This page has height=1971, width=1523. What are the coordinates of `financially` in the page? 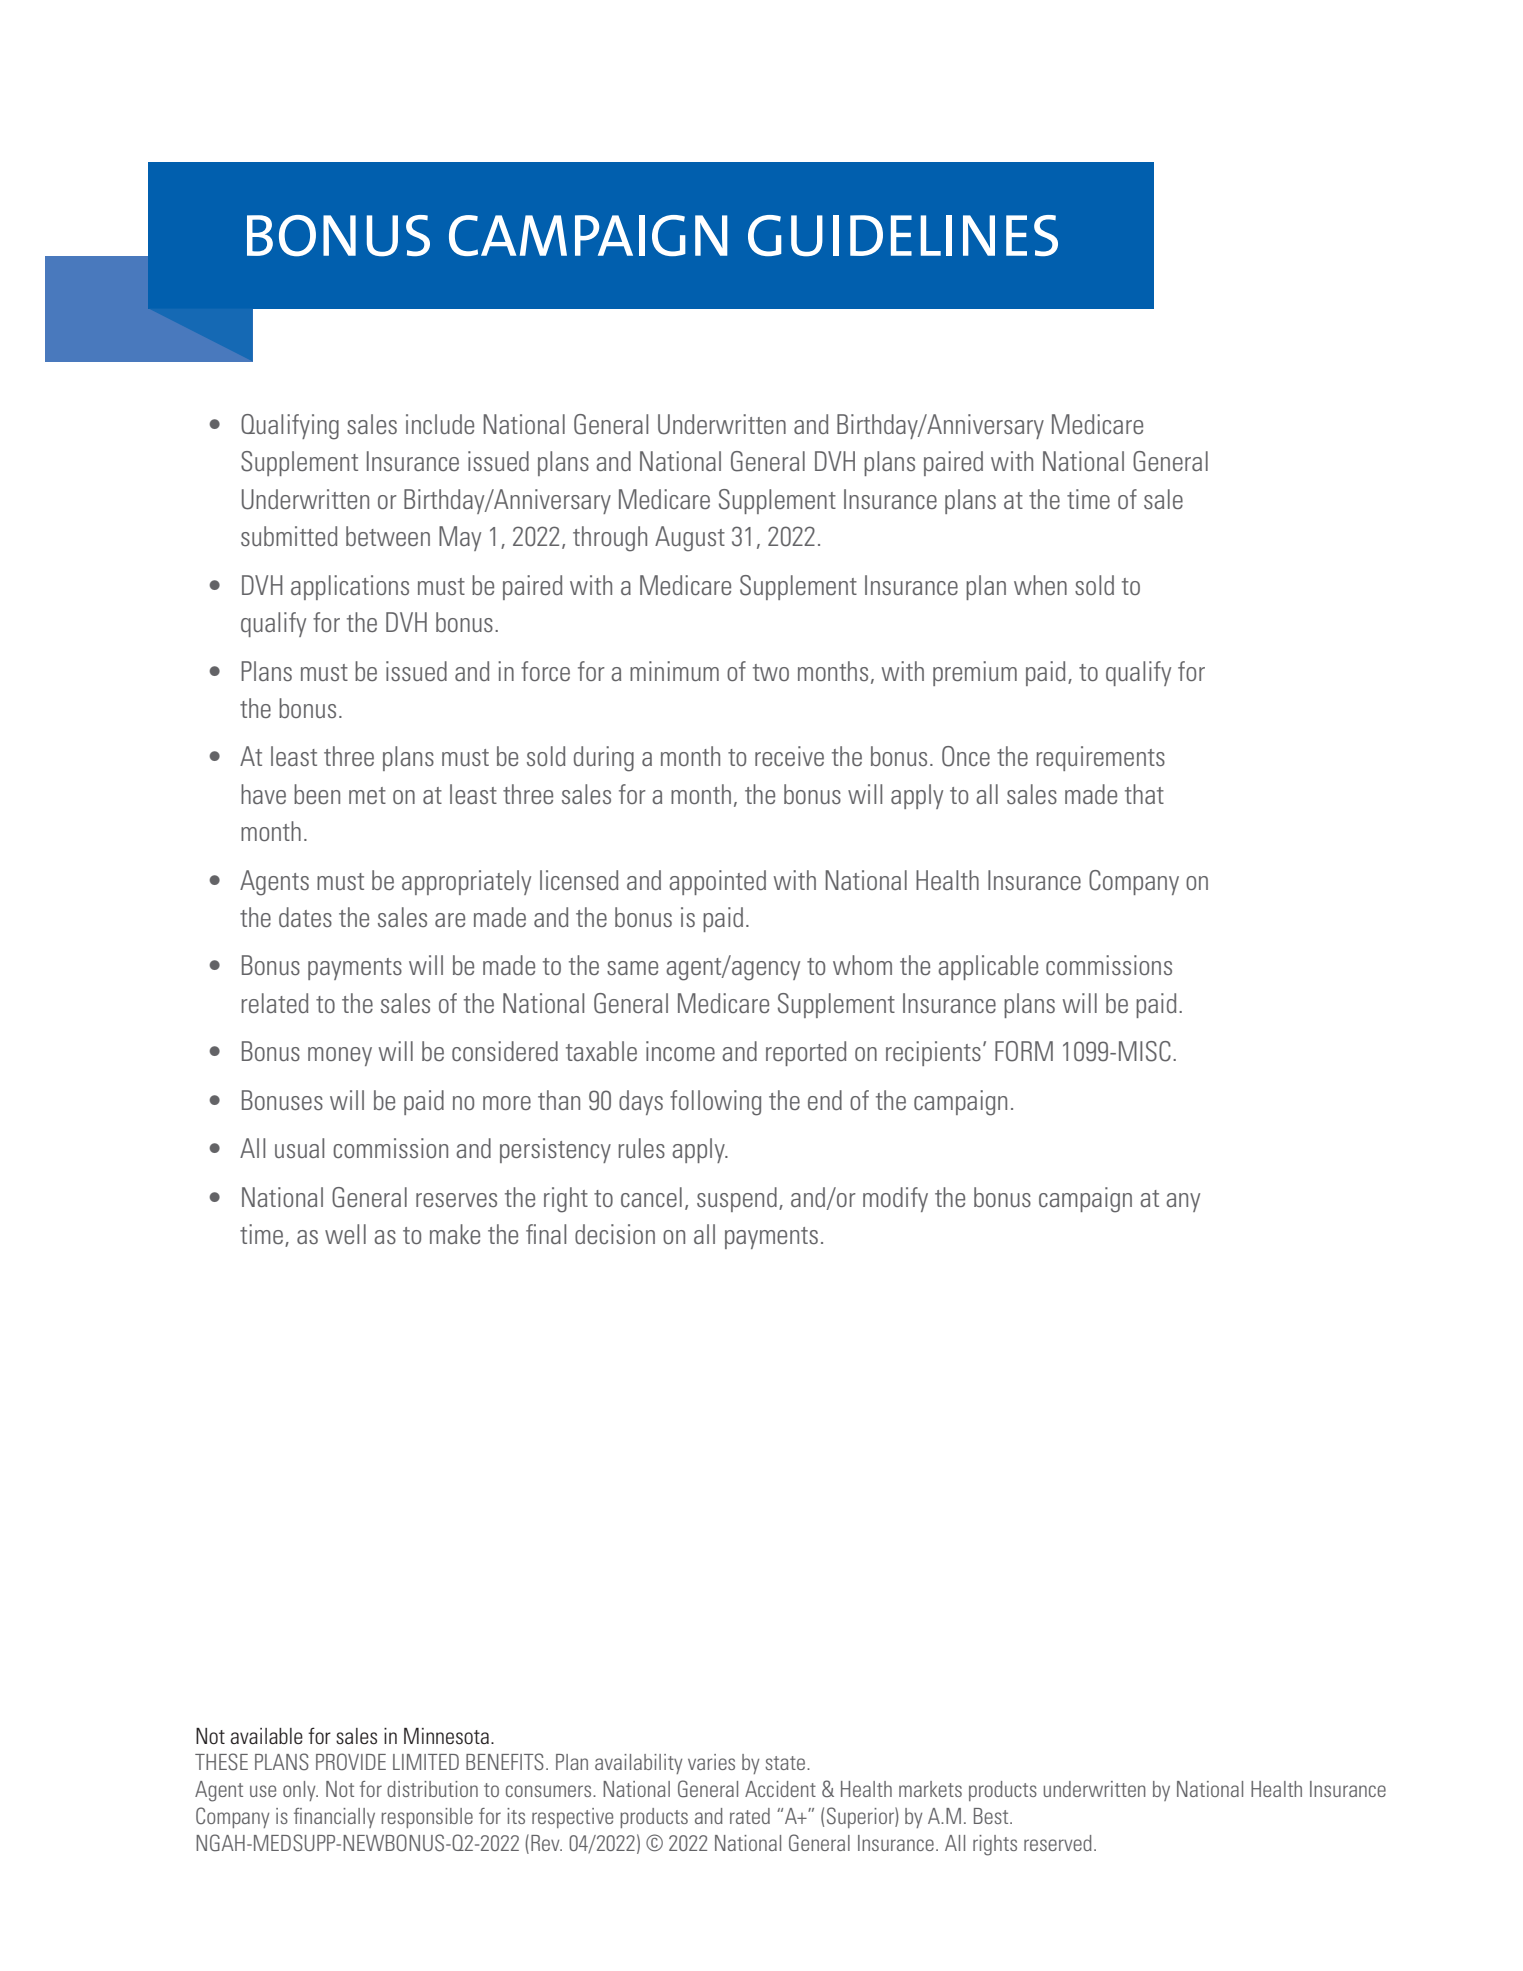 It's located at (334, 1818).
